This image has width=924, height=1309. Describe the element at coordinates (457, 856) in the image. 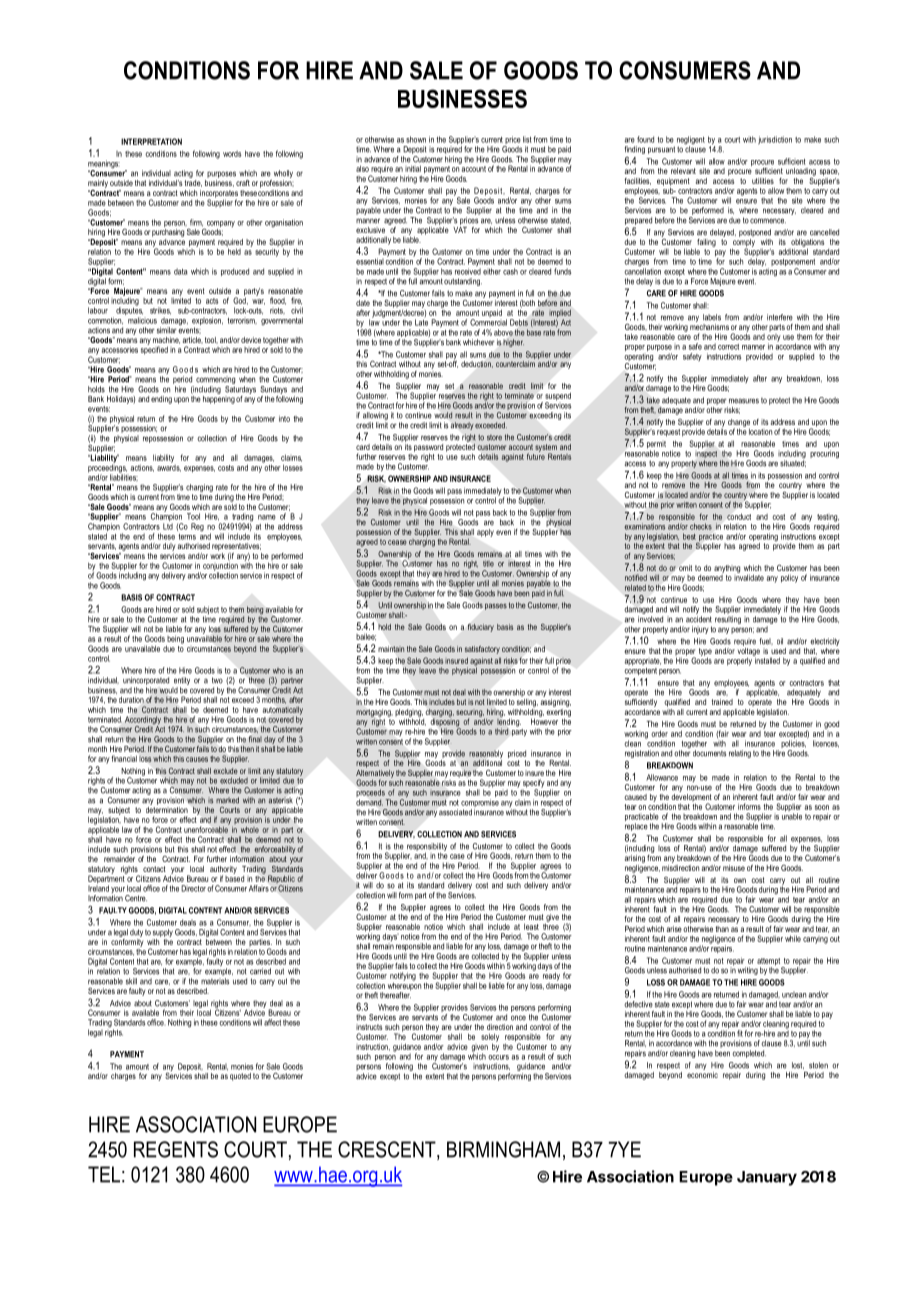

I see `case` at that location.
